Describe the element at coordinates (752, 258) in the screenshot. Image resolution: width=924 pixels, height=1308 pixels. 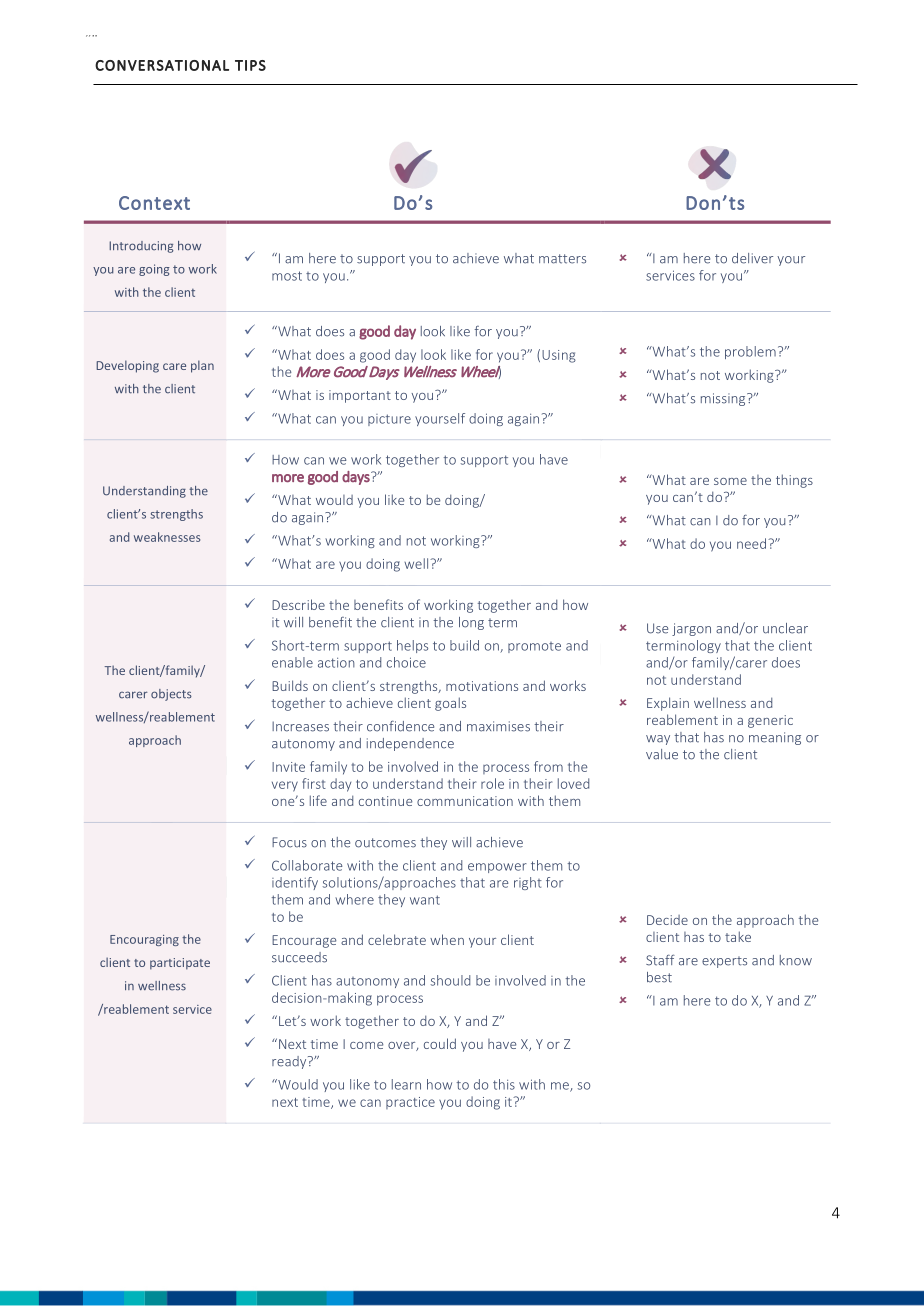
I see `deliver` at that location.
